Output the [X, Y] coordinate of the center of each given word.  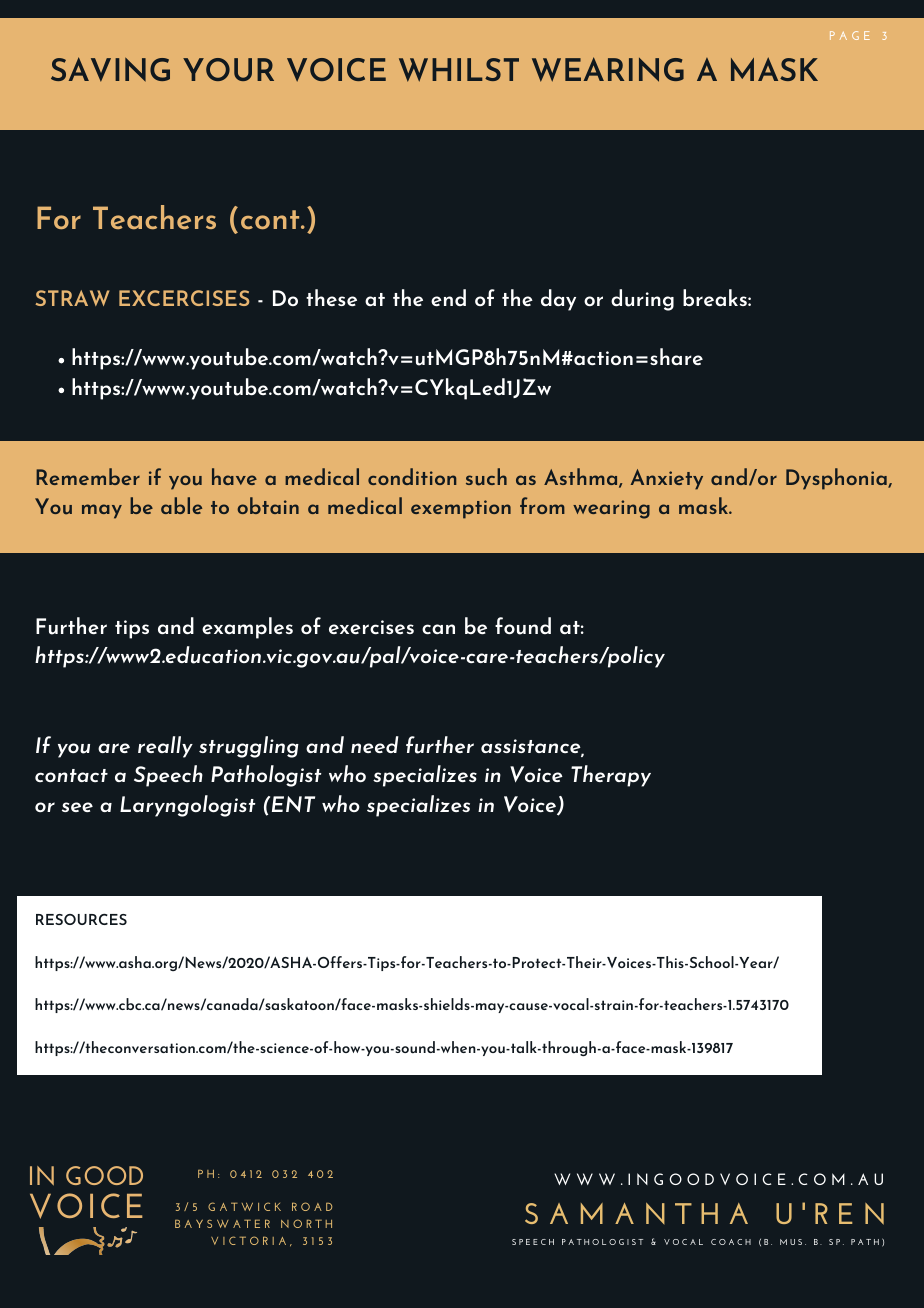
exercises [371, 627]
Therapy [611, 776]
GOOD [104, 1175]
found [523, 626]
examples [247, 628]
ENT [293, 804]
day [558, 300]
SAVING [110, 69]
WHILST [459, 70]
